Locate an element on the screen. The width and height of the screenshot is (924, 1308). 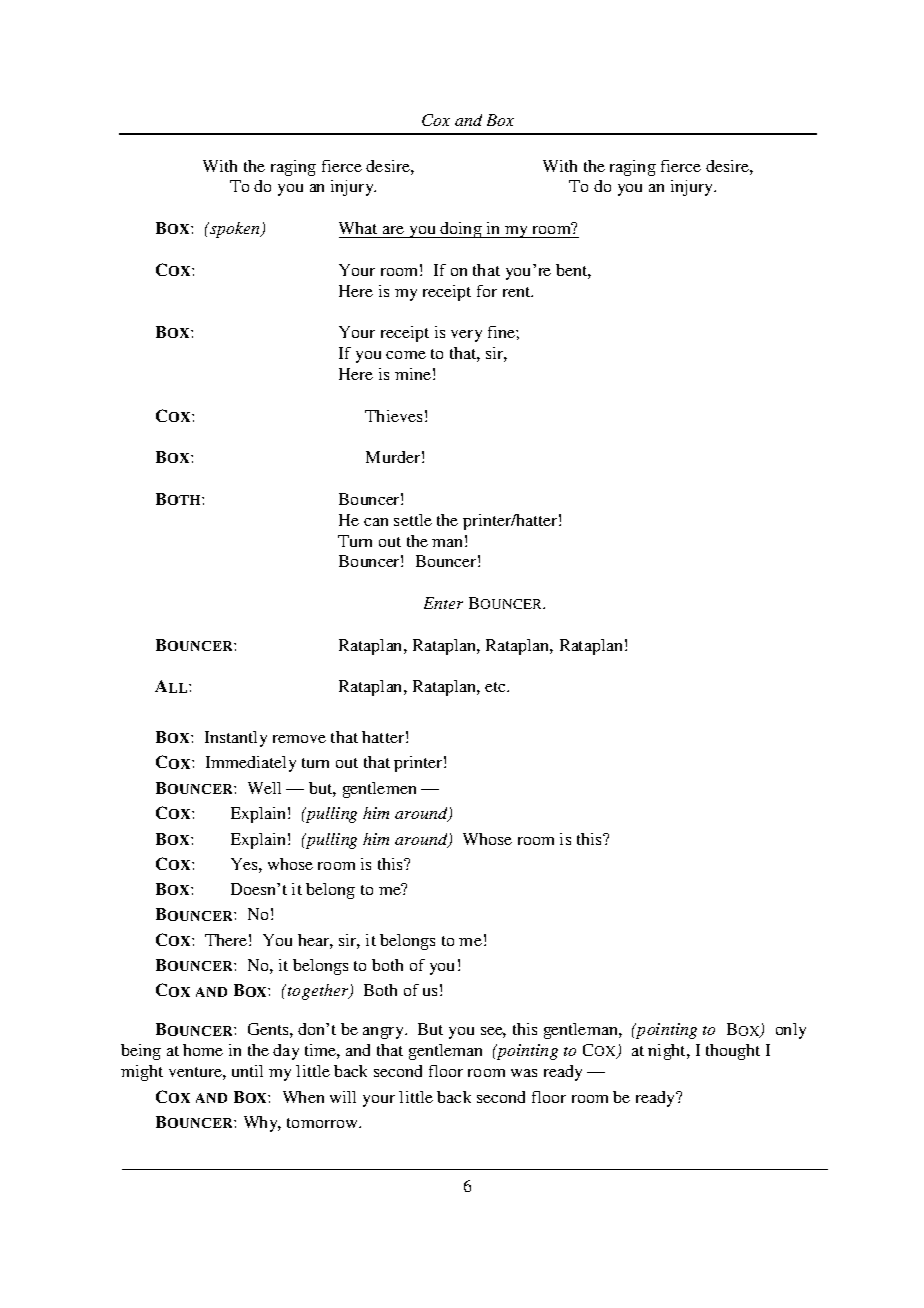
settle is located at coordinates (413, 520).
